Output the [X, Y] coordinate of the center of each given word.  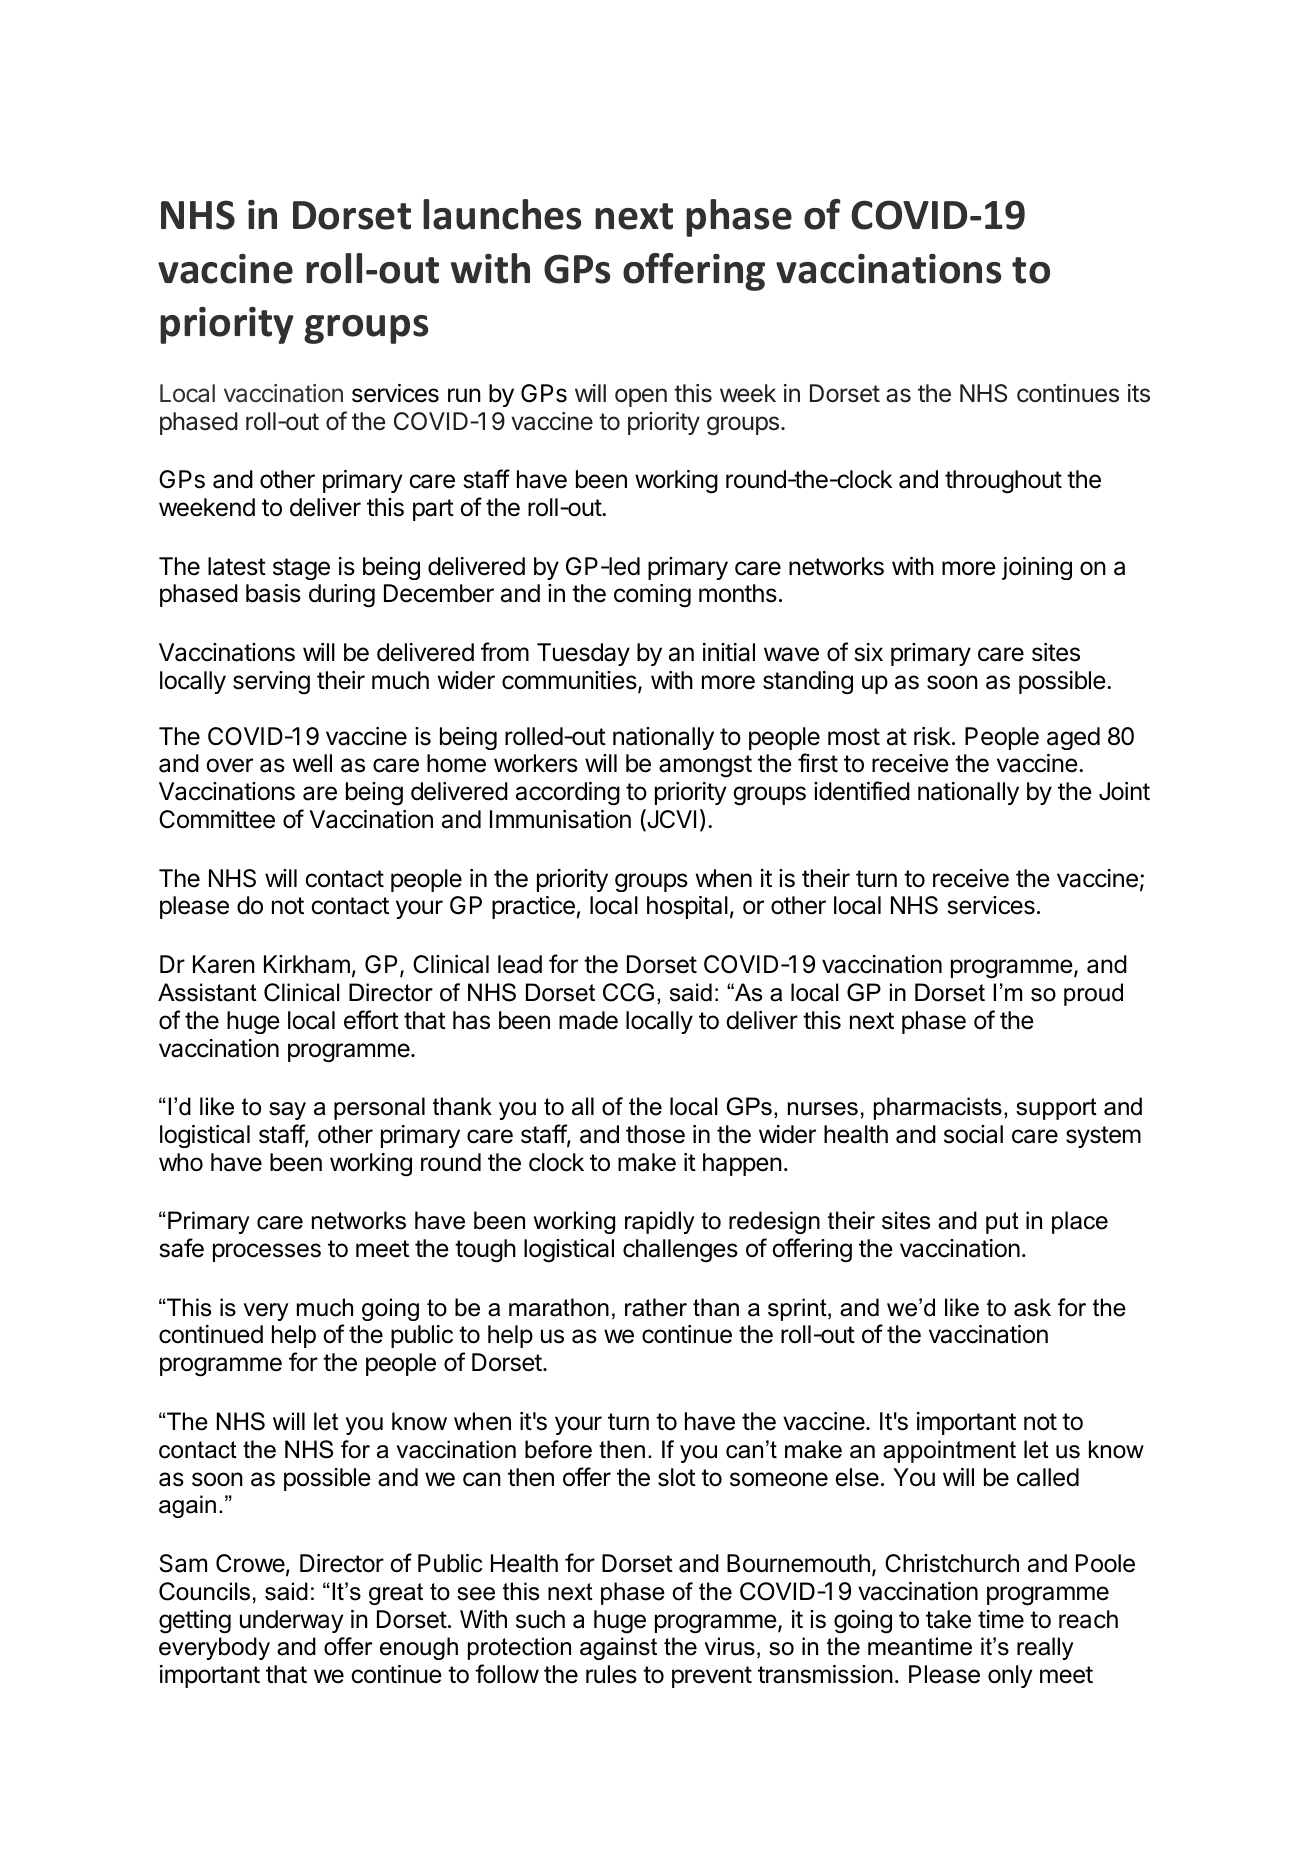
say [287, 1111]
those [655, 1134]
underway [292, 1621]
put [1002, 1223]
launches [502, 214]
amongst [705, 766]
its [1139, 393]
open [641, 397]
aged [1073, 738]
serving [271, 683]
